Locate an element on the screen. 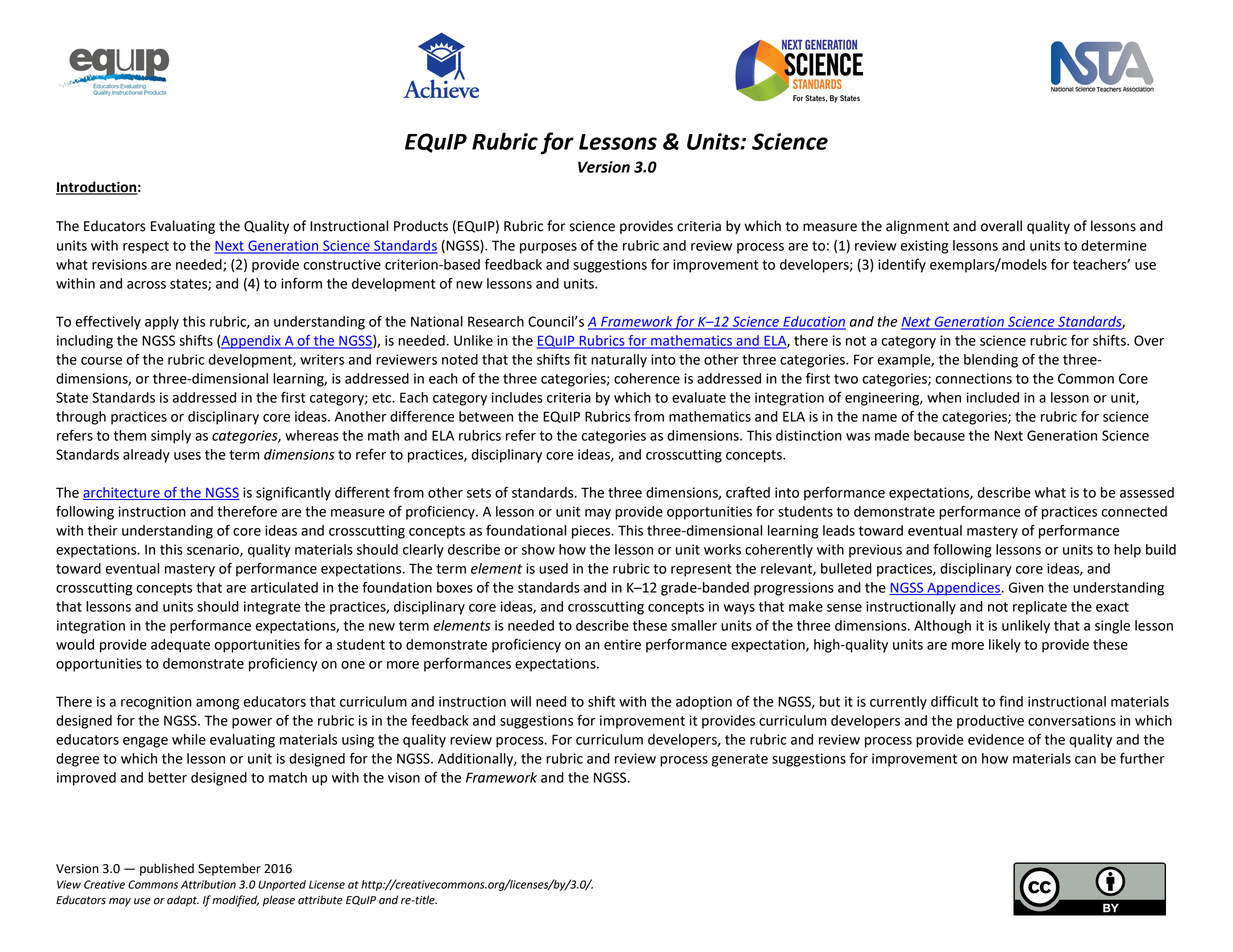  respect is located at coordinates (146, 247).
